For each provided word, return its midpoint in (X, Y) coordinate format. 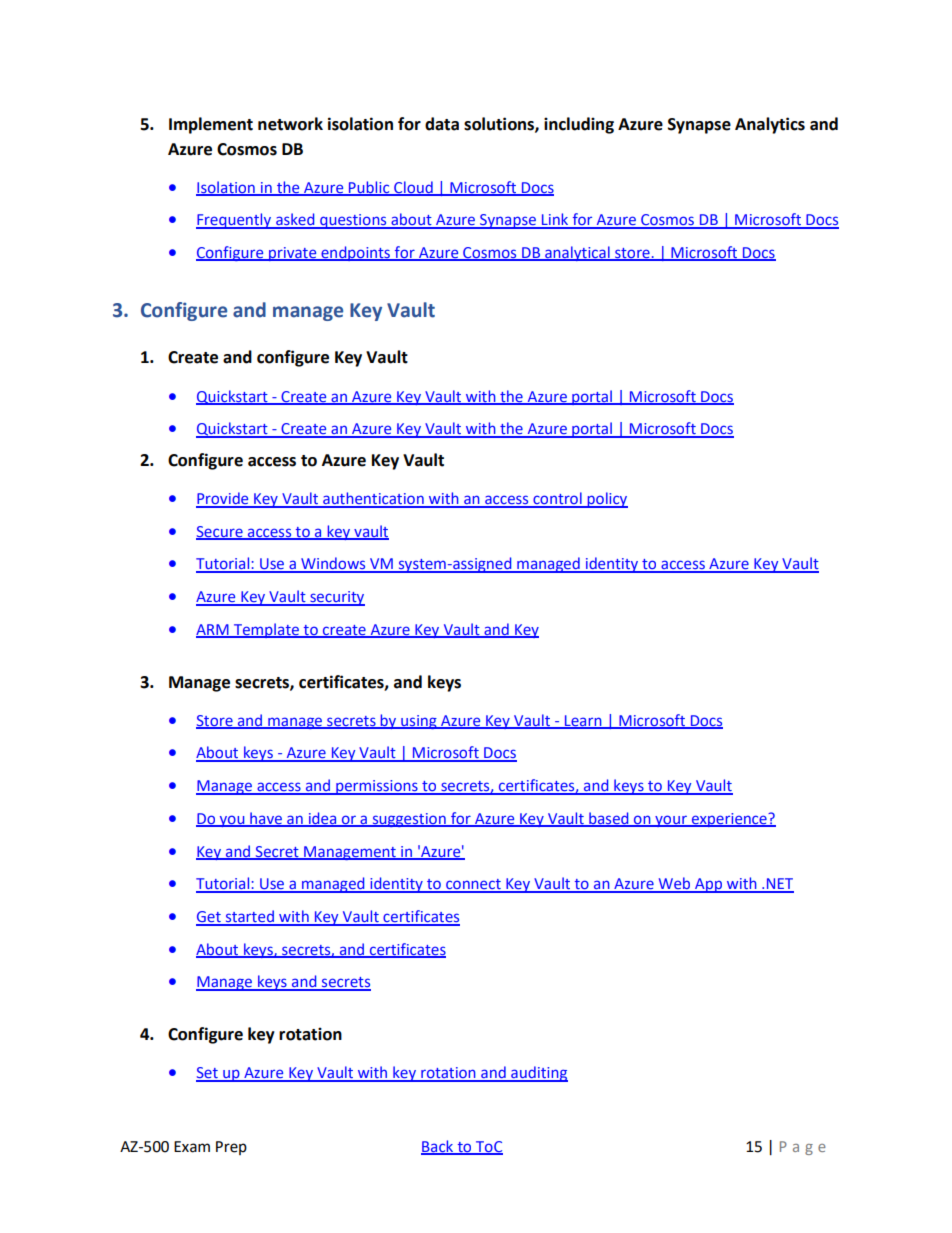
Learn (583, 721)
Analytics (770, 125)
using (419, 722)
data (442, 124)
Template (266, 630)
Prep (231, 1148)
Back (438, 1147)
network (290, 124)
